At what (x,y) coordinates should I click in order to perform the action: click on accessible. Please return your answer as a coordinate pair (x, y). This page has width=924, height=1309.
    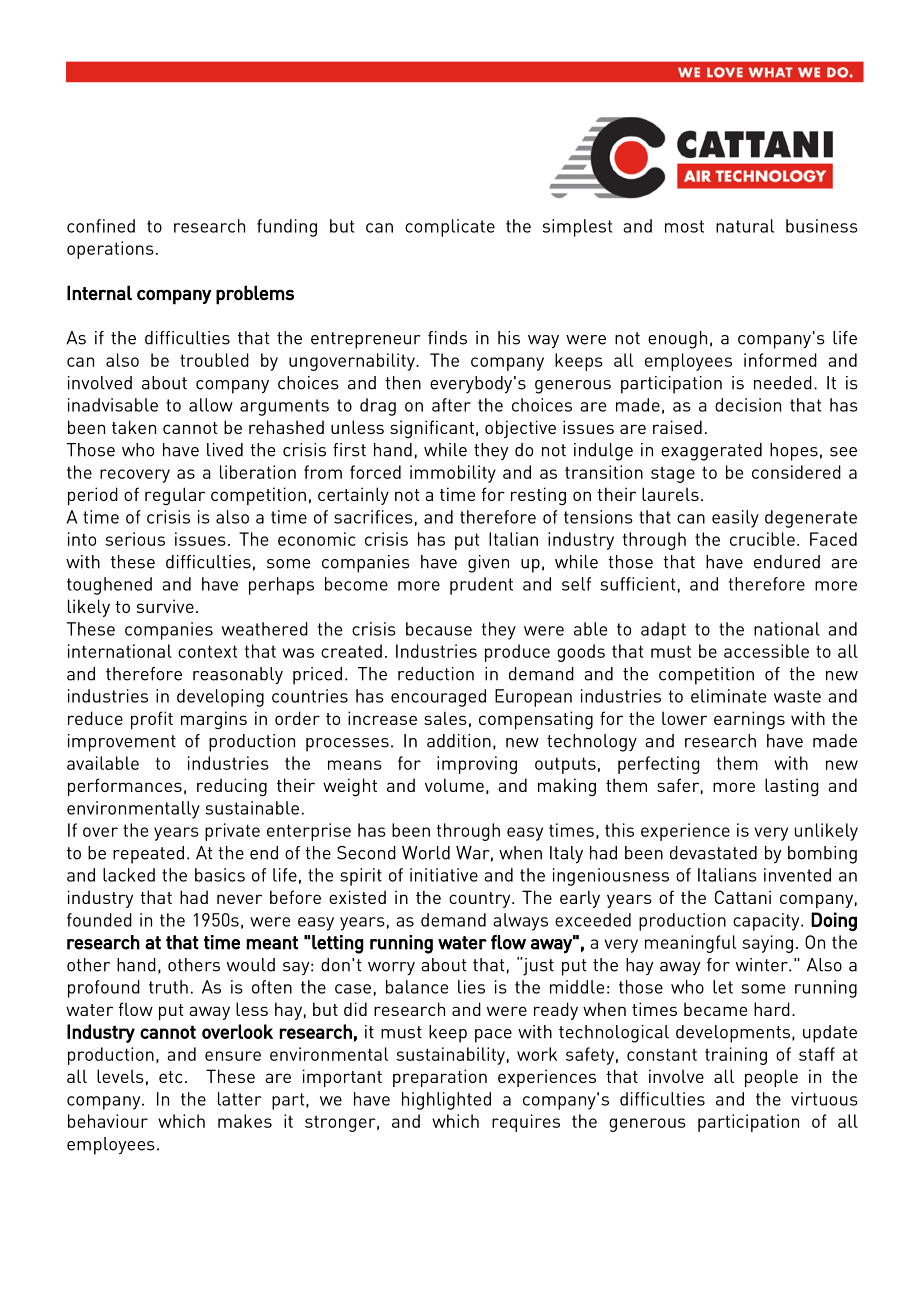
    Looking at the image, I should click on (766, 651).
